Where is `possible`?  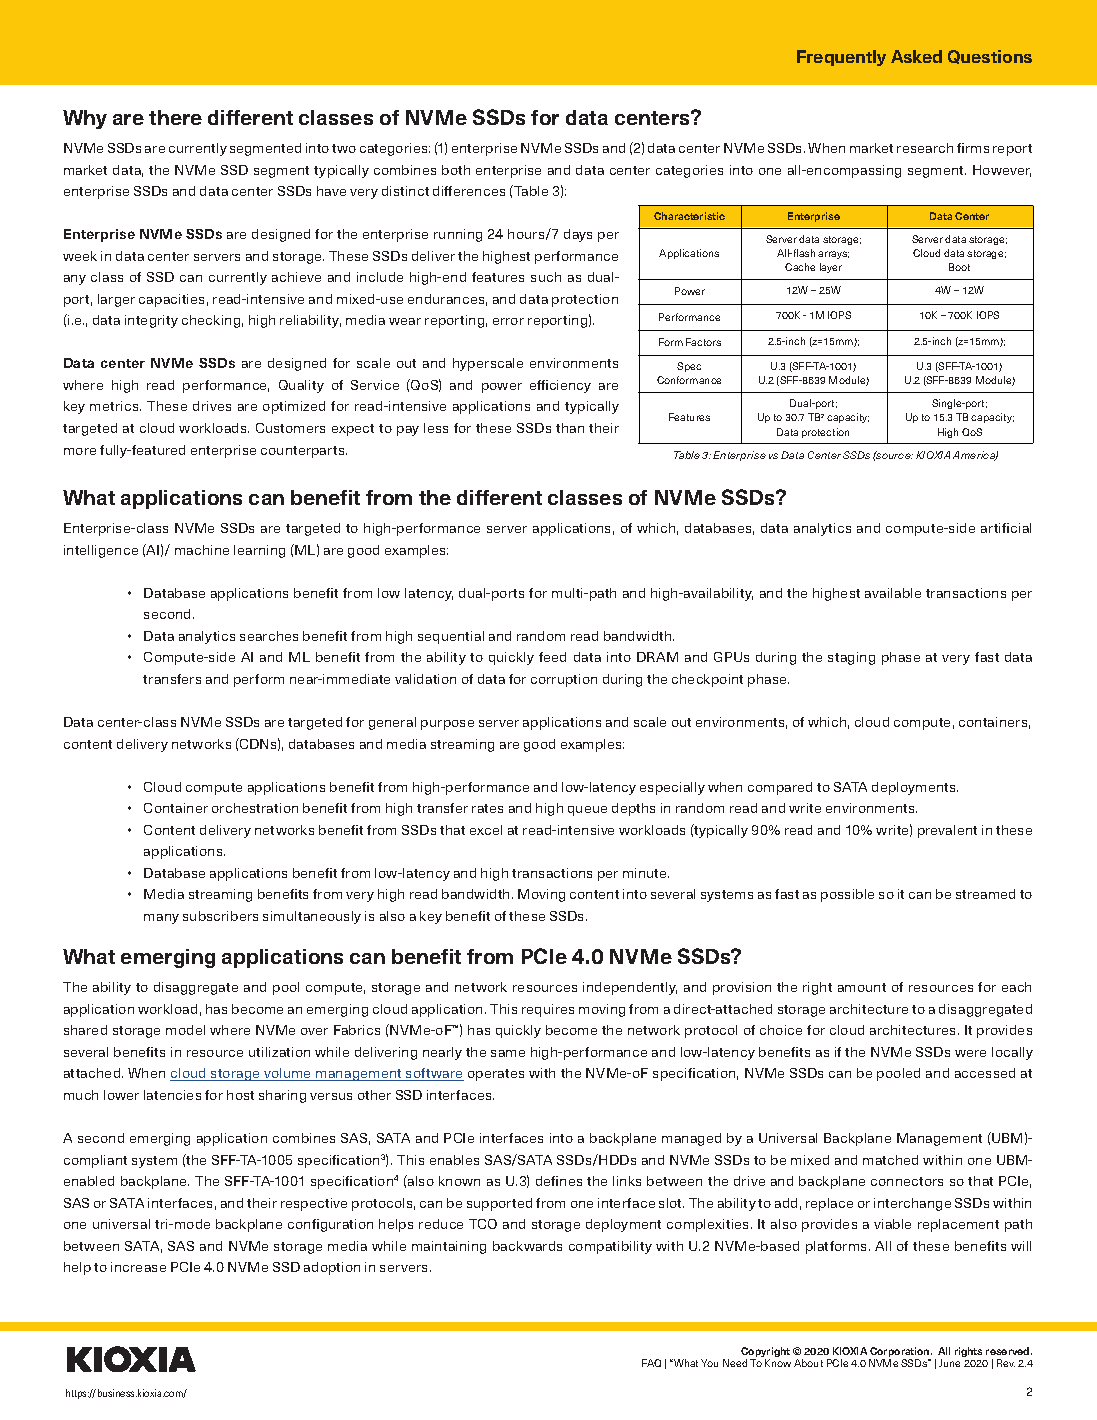
possible is located at coordinates (847, 895).
